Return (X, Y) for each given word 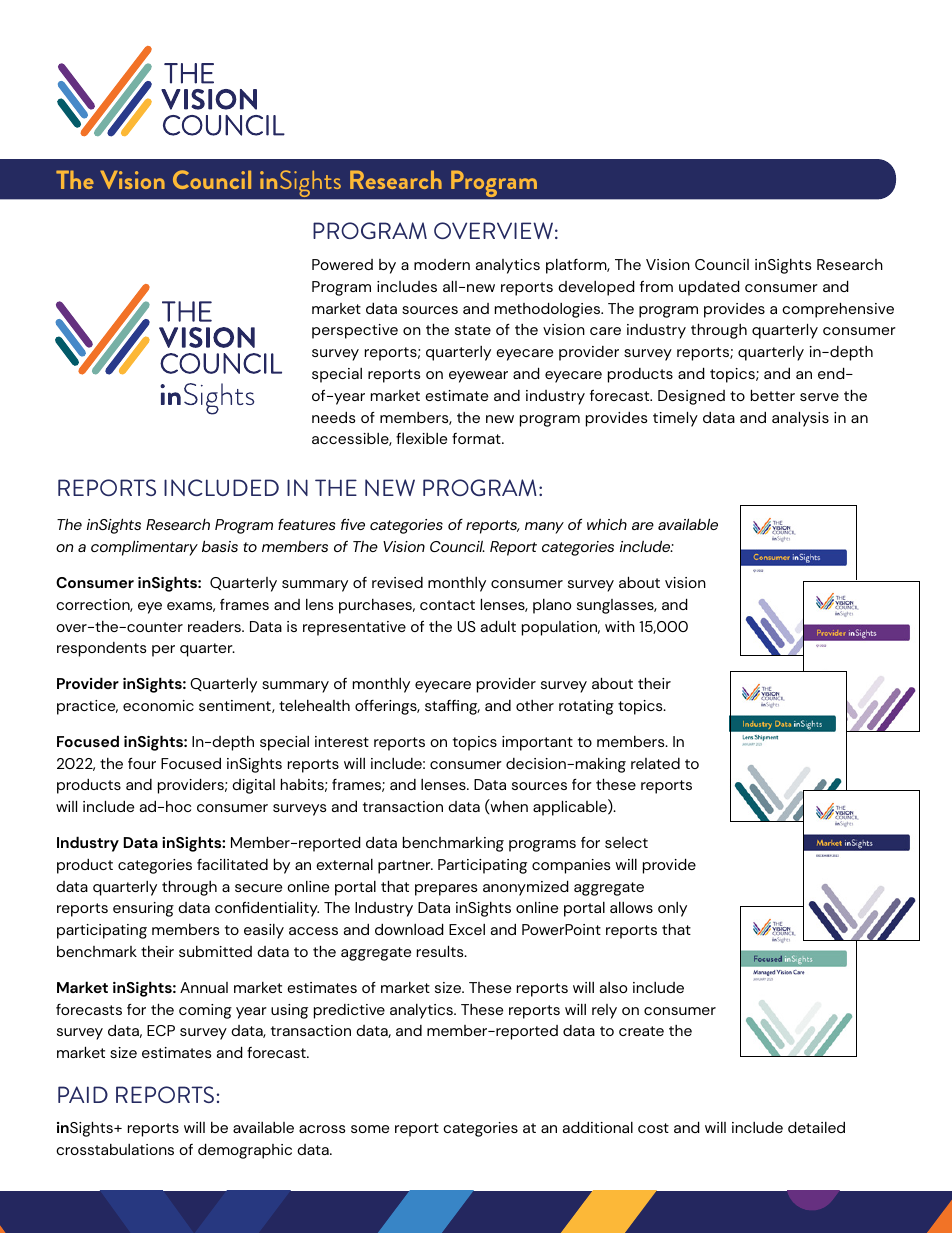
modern (442, 264)
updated (709, 288)
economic (158, 705)
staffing (452, 707)
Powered (342, 264)
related (655, 763)
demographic (245, 1151)
